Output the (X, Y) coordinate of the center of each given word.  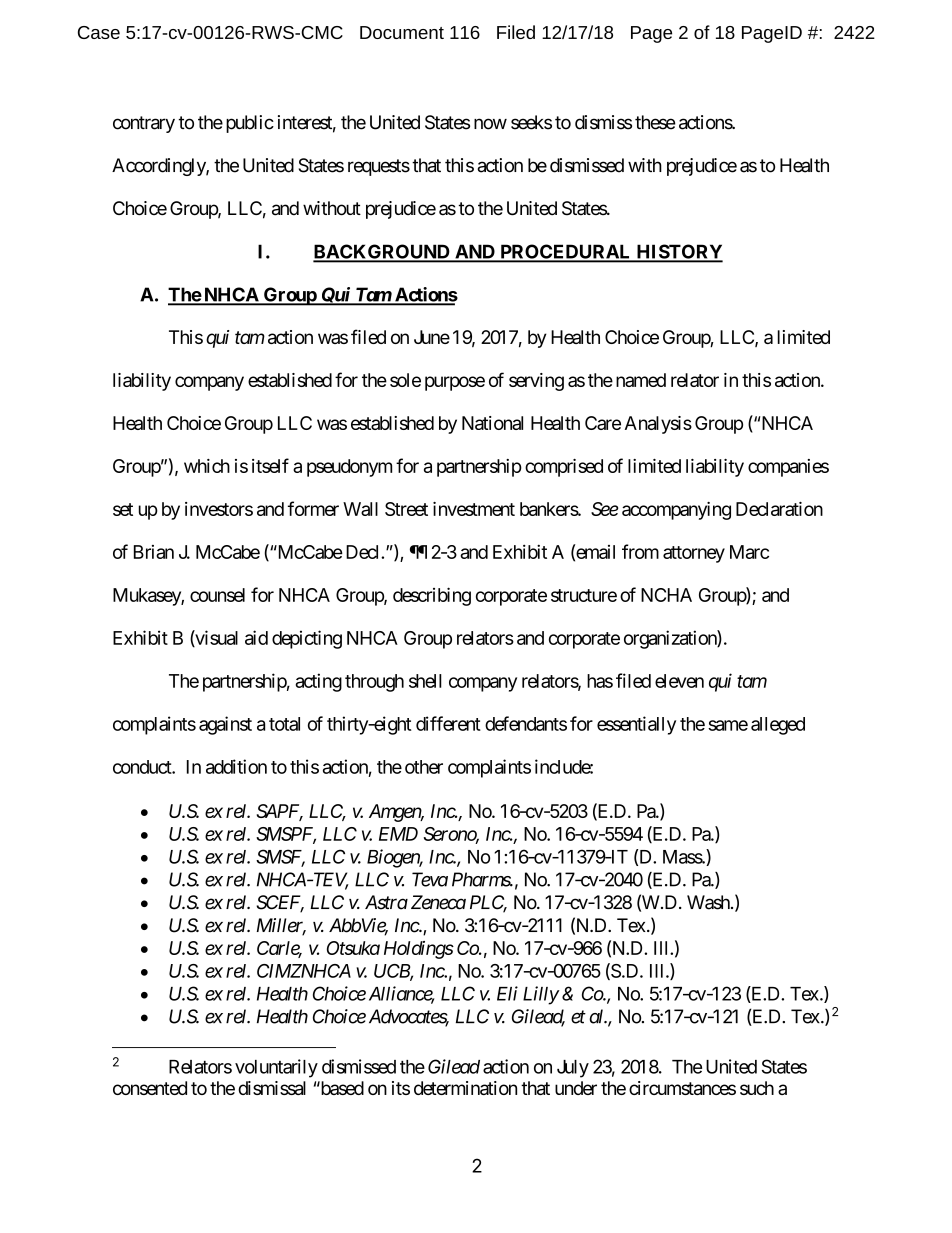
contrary (144, 124)
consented (150, 1088)
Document (402, 32)
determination (465, 1088)
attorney (694, 554)
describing (432, 596)
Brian (154, 552)
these (655, 122)
